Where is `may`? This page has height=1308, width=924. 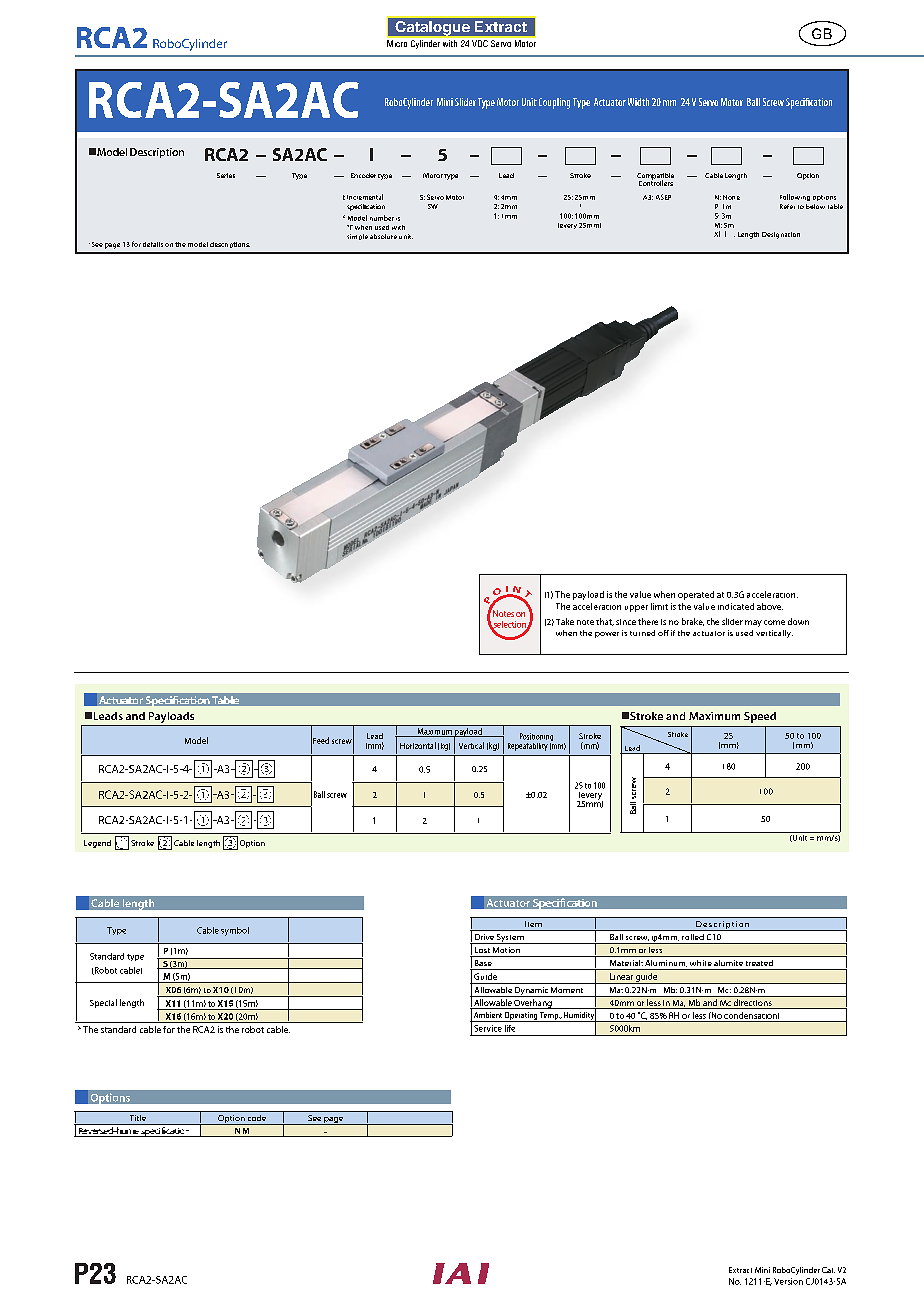 may is located at coordinates (753, 623).
